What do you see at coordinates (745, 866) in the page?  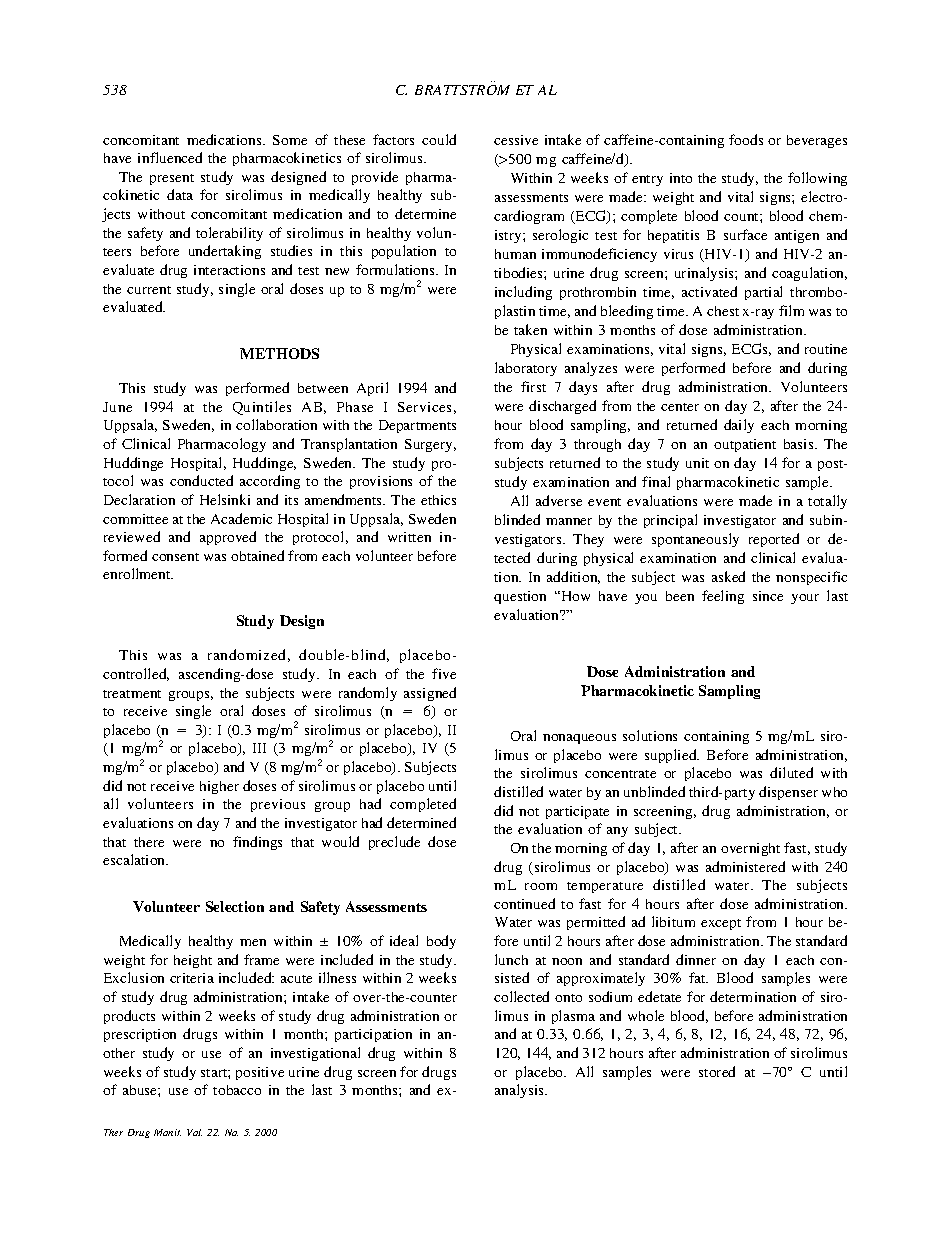 I see `administered` at bounding box center [745, 866].
